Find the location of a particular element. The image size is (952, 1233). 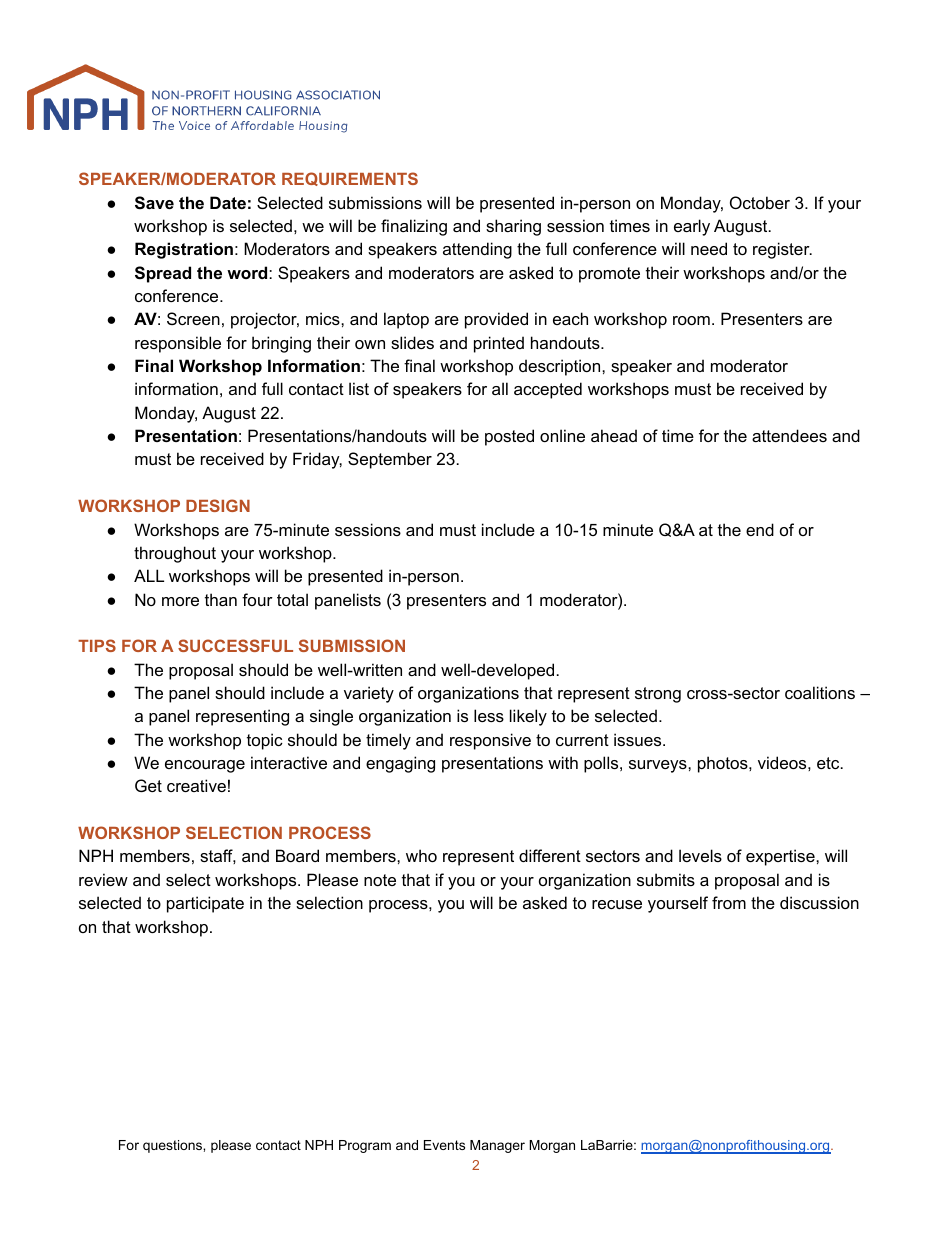

levels is located at coordinates (700, 855).
